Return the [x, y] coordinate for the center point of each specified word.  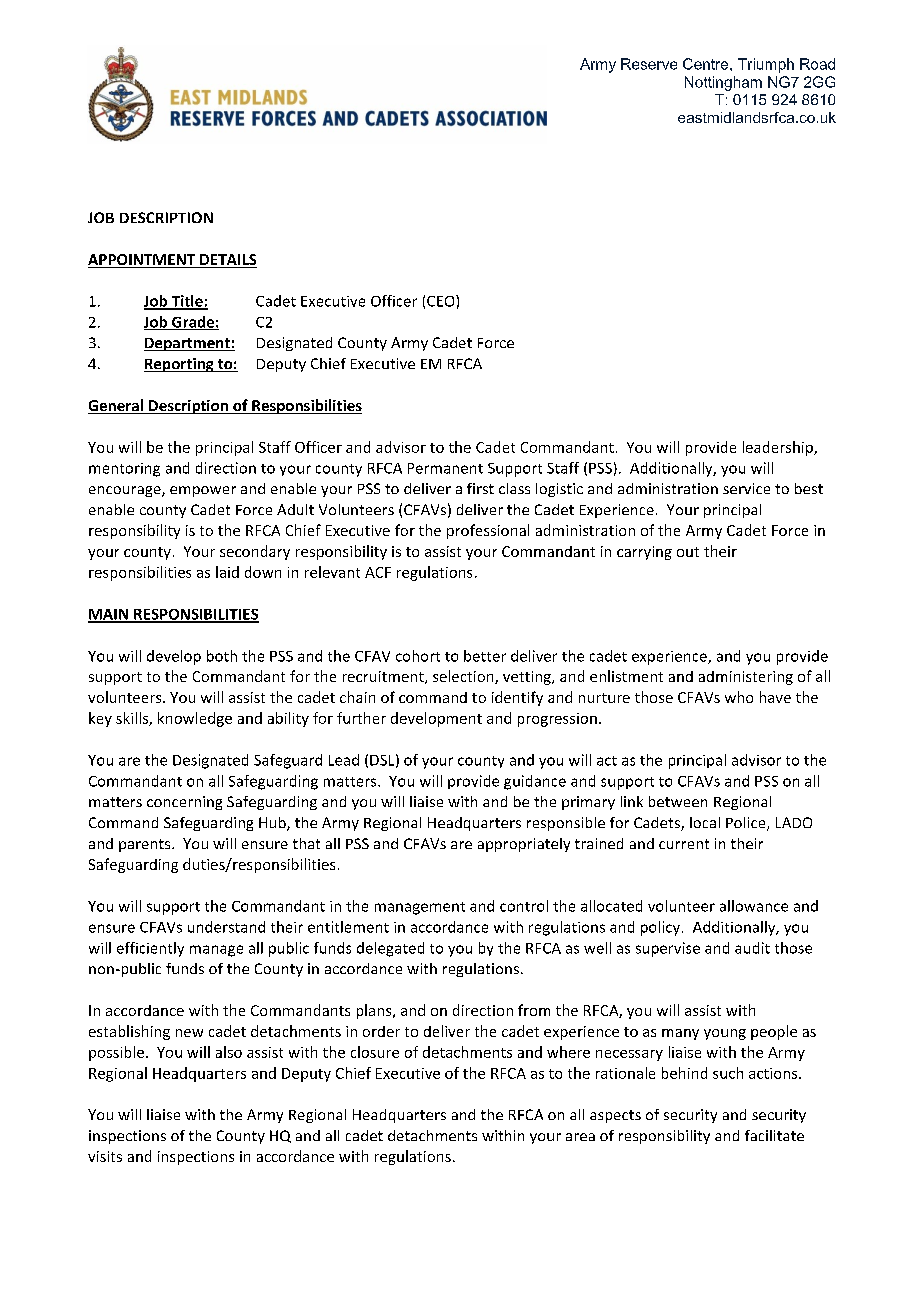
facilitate [774, 1135]
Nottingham [723, 83]
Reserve [649, 64]
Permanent [445, 468]
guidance [535, 782]
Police [747, 824]
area [580, 1137]
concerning [184, 803]
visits [105, 1156]
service [746, 488]
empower [203, 491]
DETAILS [227, 261]
